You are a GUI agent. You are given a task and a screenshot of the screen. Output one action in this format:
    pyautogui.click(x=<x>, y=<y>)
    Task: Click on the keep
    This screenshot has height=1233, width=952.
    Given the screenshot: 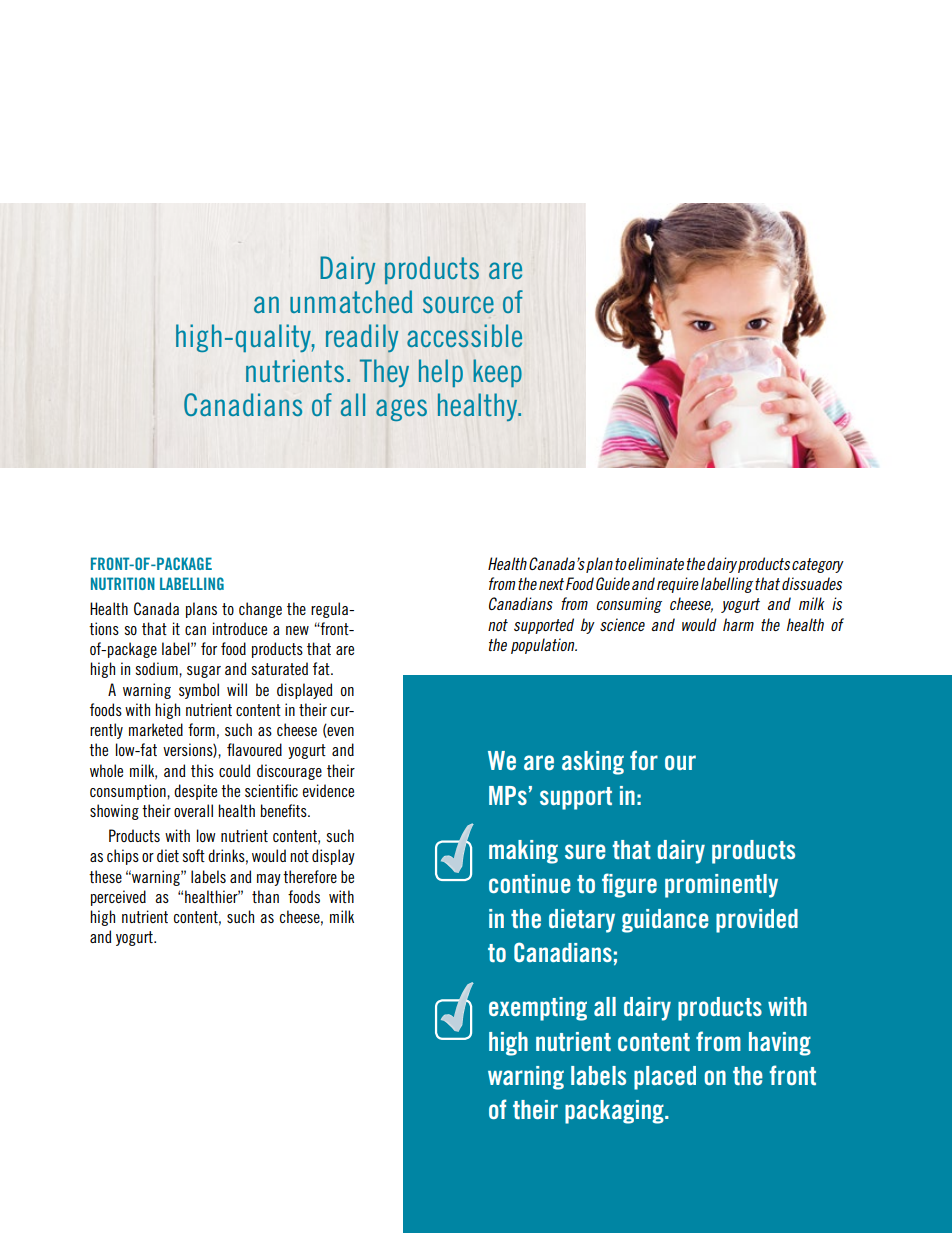 What is the action you would take?
    pyautogui.click(x=497, y=373)
